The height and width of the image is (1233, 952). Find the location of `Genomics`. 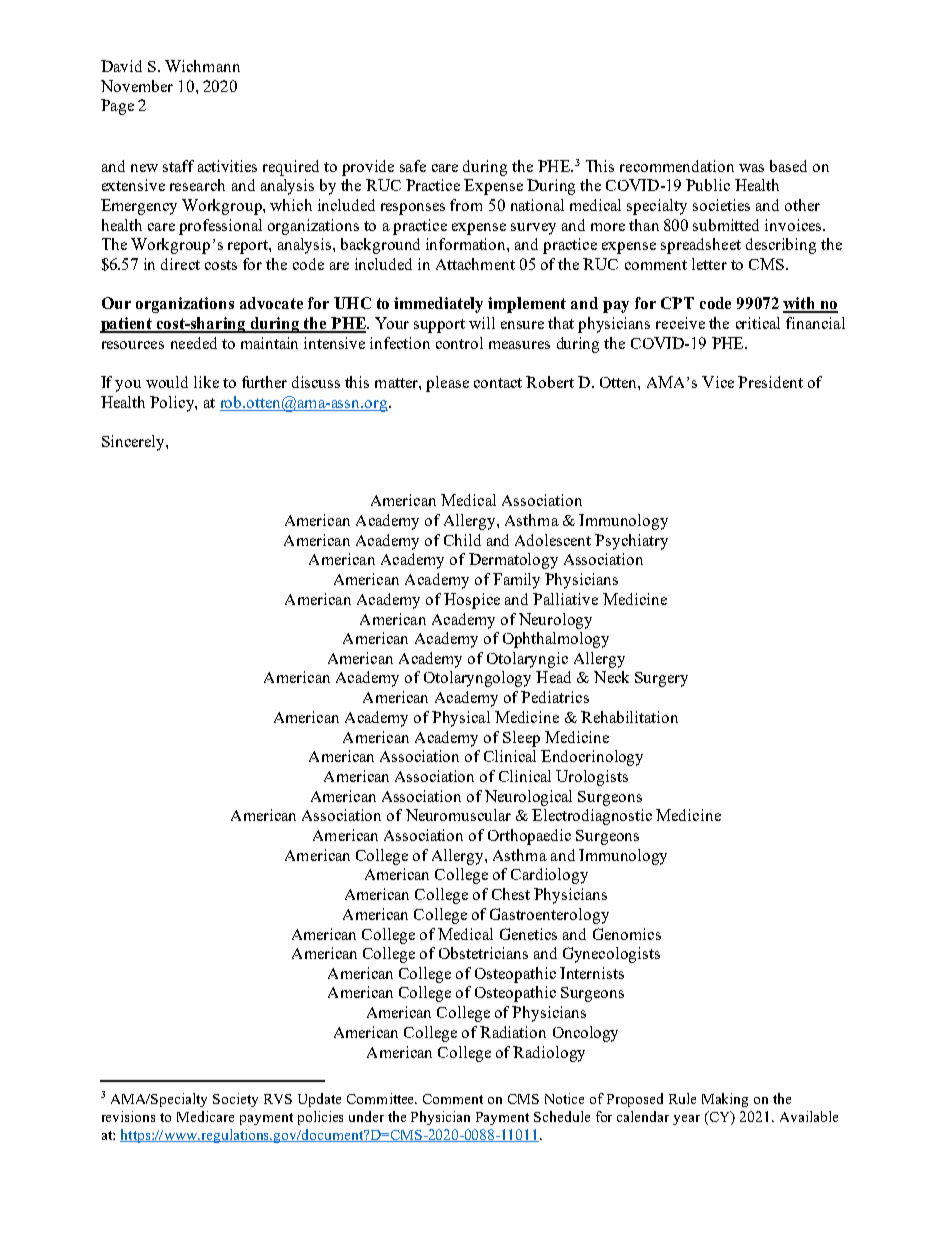

Genomics is located at coordinates (627, 934).
